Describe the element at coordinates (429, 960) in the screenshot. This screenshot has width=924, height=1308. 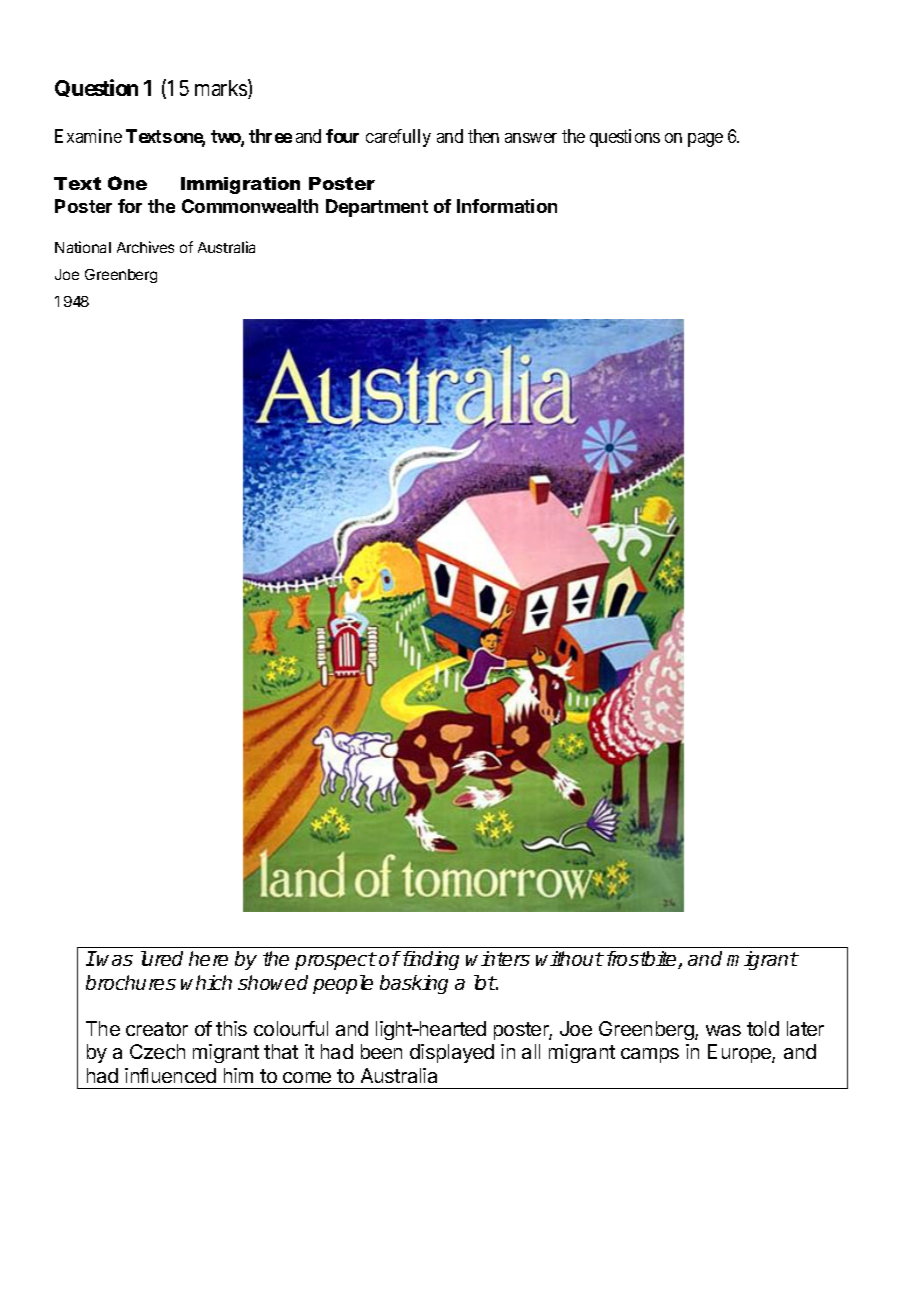
I see `finding` at that location.
